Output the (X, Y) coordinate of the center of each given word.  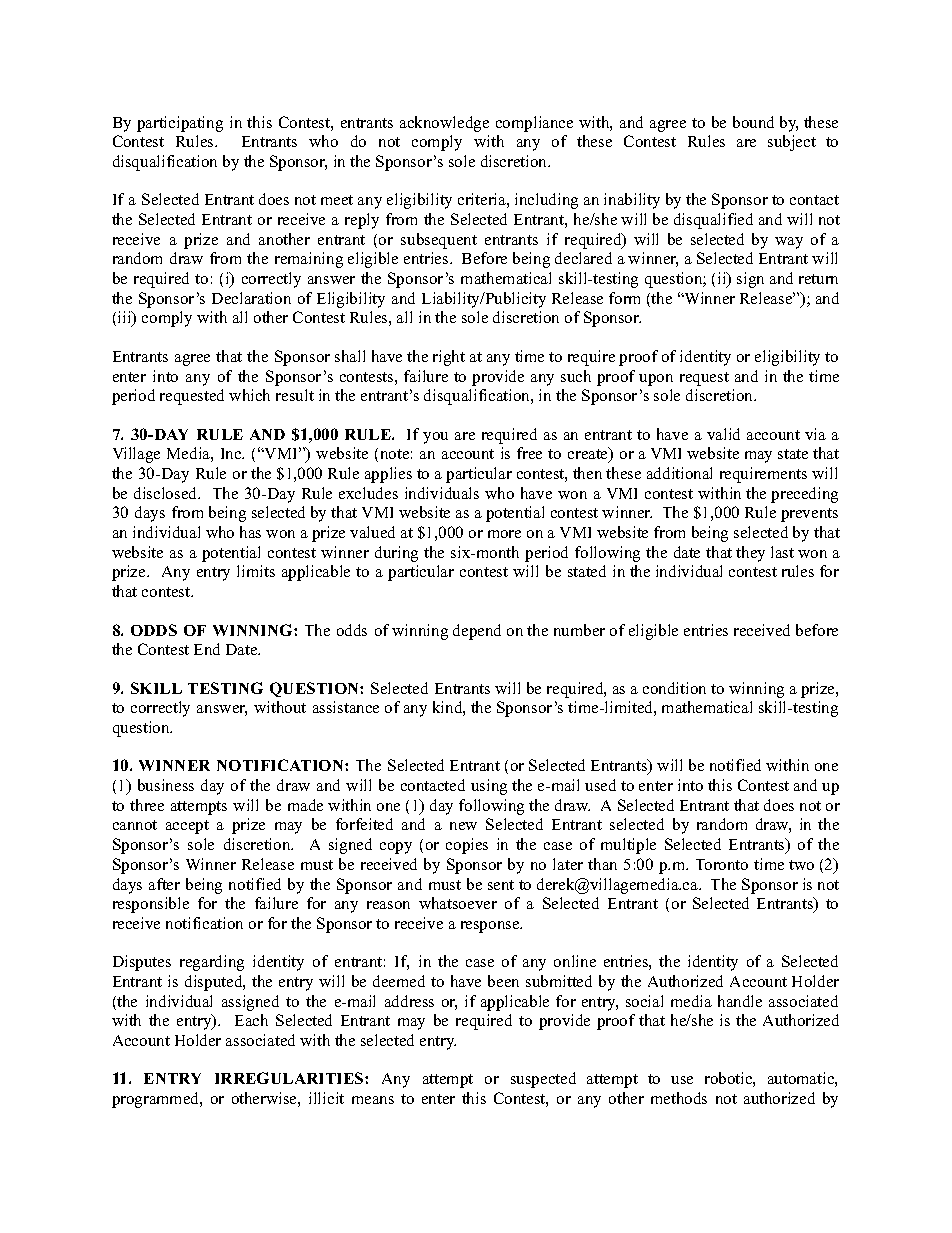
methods (679, 1098)
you (435, 438)
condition (674, 688)
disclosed (167, 493)
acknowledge (444, 124)
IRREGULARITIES (290, 1078)
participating (180, 124)
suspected (543, 1080)
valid (723, 434)
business (166, 785)
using (489, 787)
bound (753, 122)
